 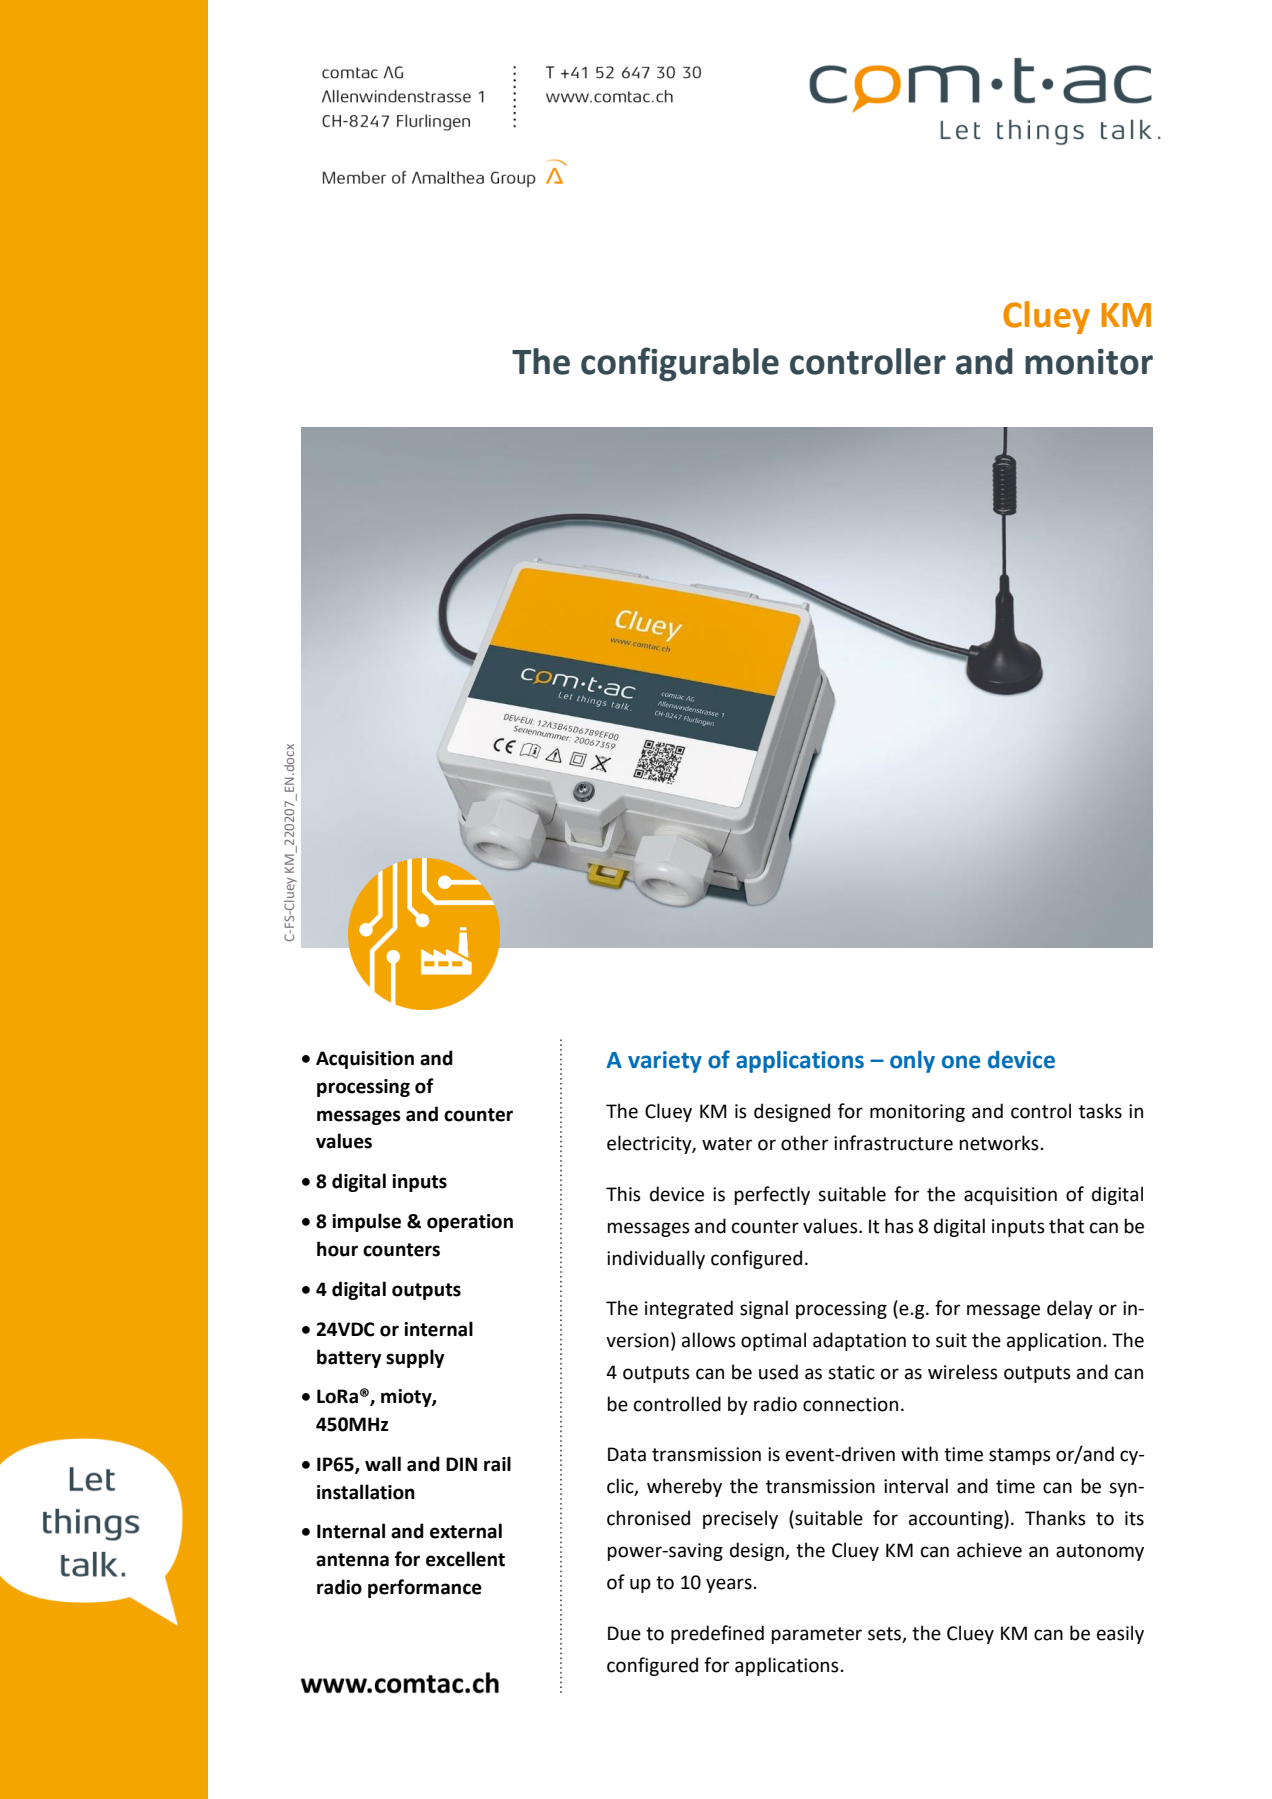 I want to click on delay, so click(x=1070, y=1309).
